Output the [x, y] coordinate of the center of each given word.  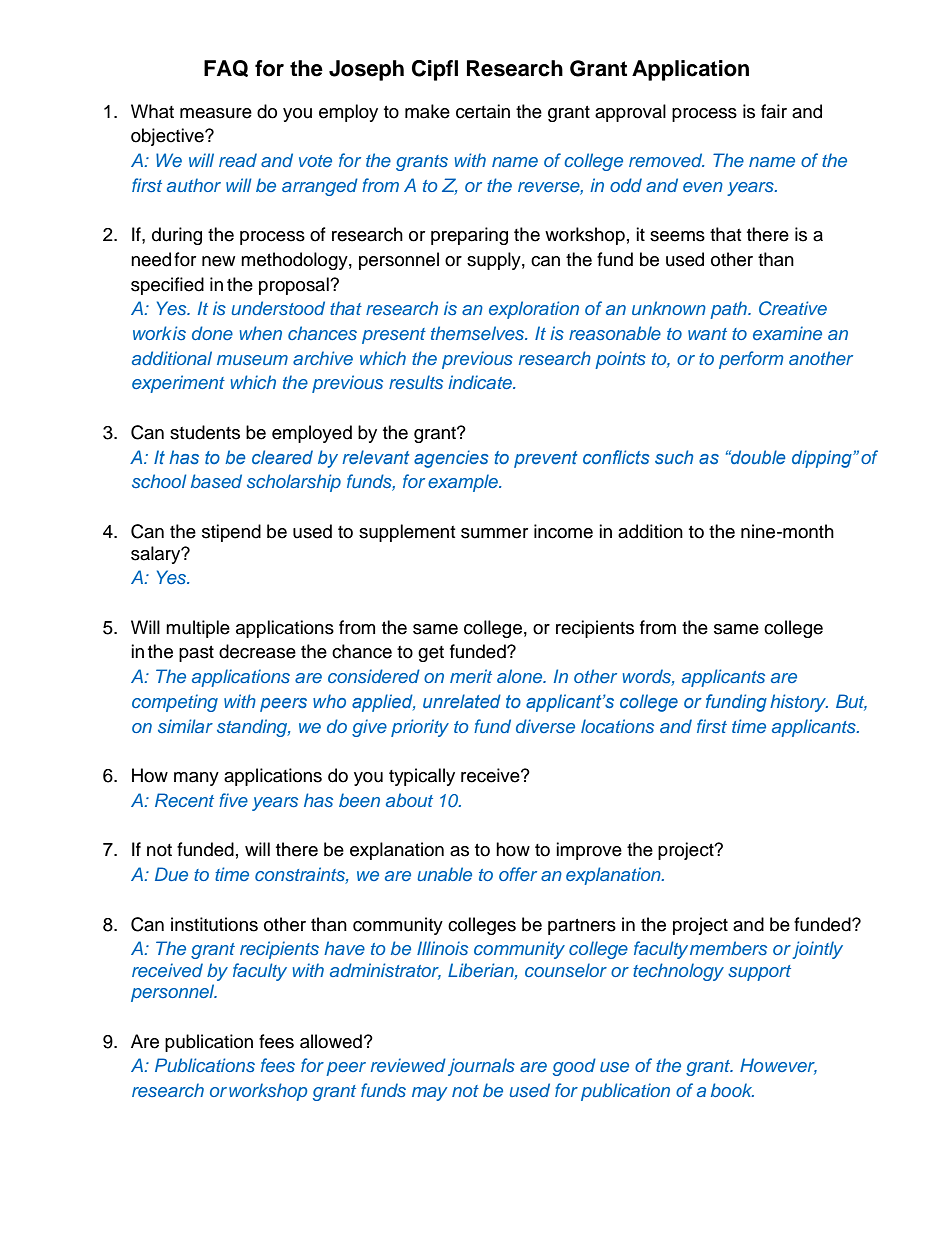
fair [774, 111]
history [799, 703]
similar [185, 726]
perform [751, 360]
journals [481, 1067]
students [205, 432]
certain [483, 111]
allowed [331, 1041]
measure [216, 113]
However [778, 1066]
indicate [481, 382]
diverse [545, 726]
